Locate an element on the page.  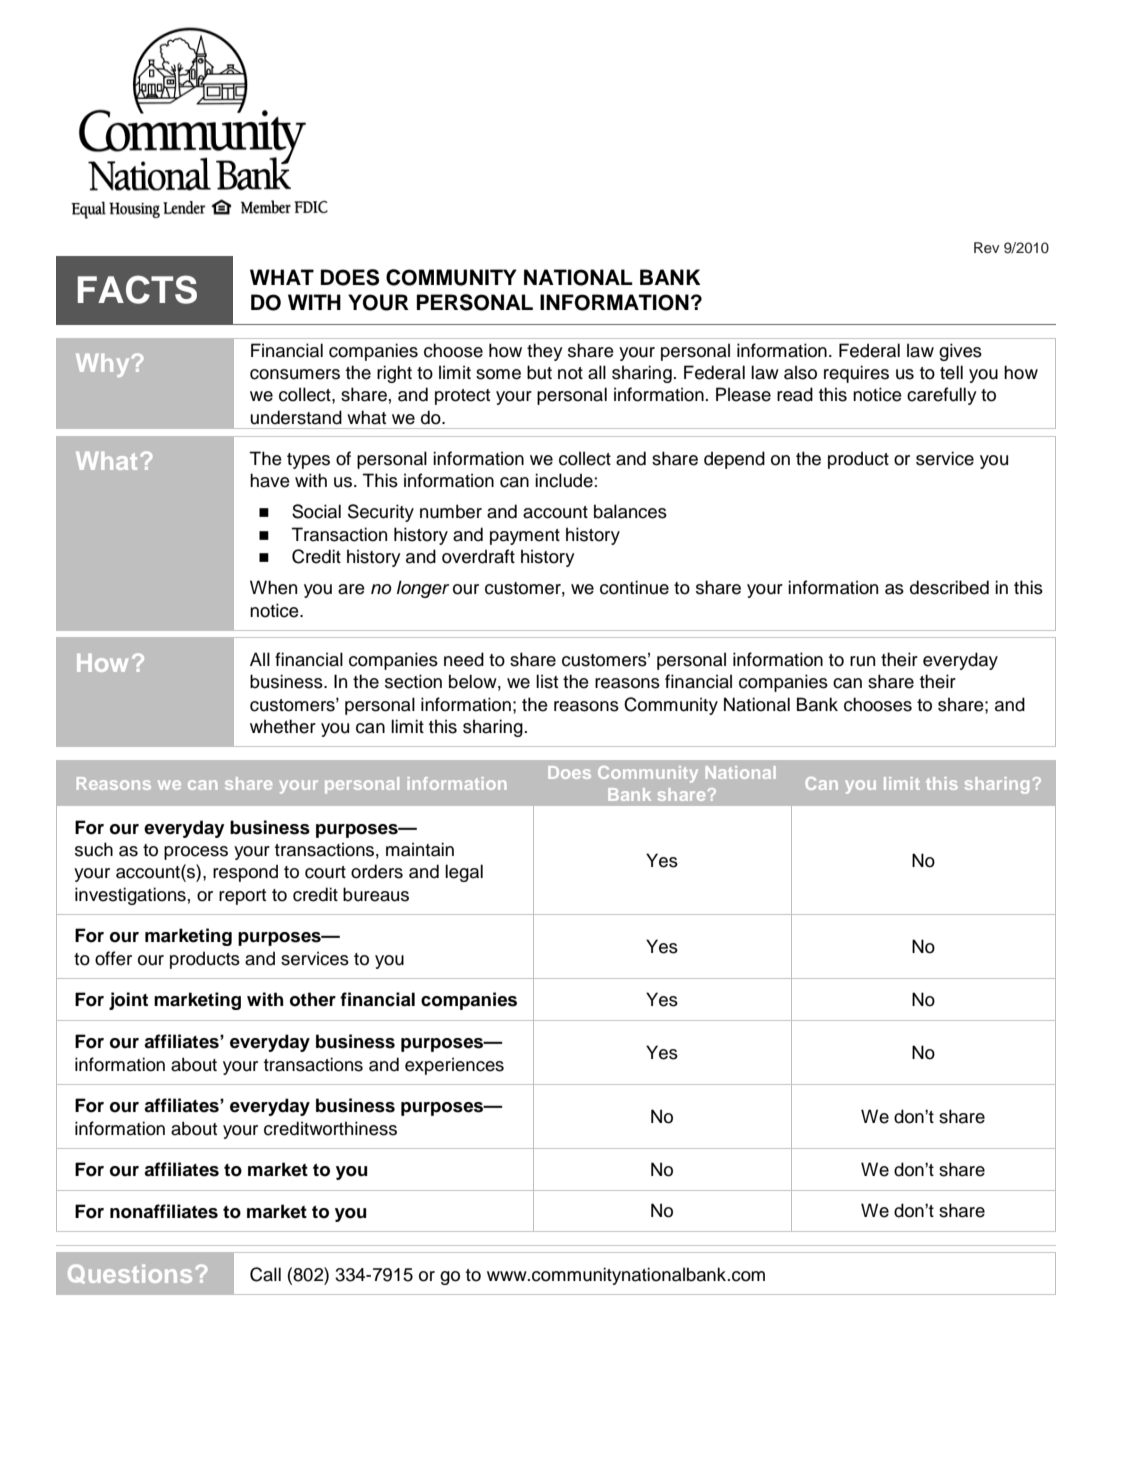
legal is located at coordinates (464, 873).
